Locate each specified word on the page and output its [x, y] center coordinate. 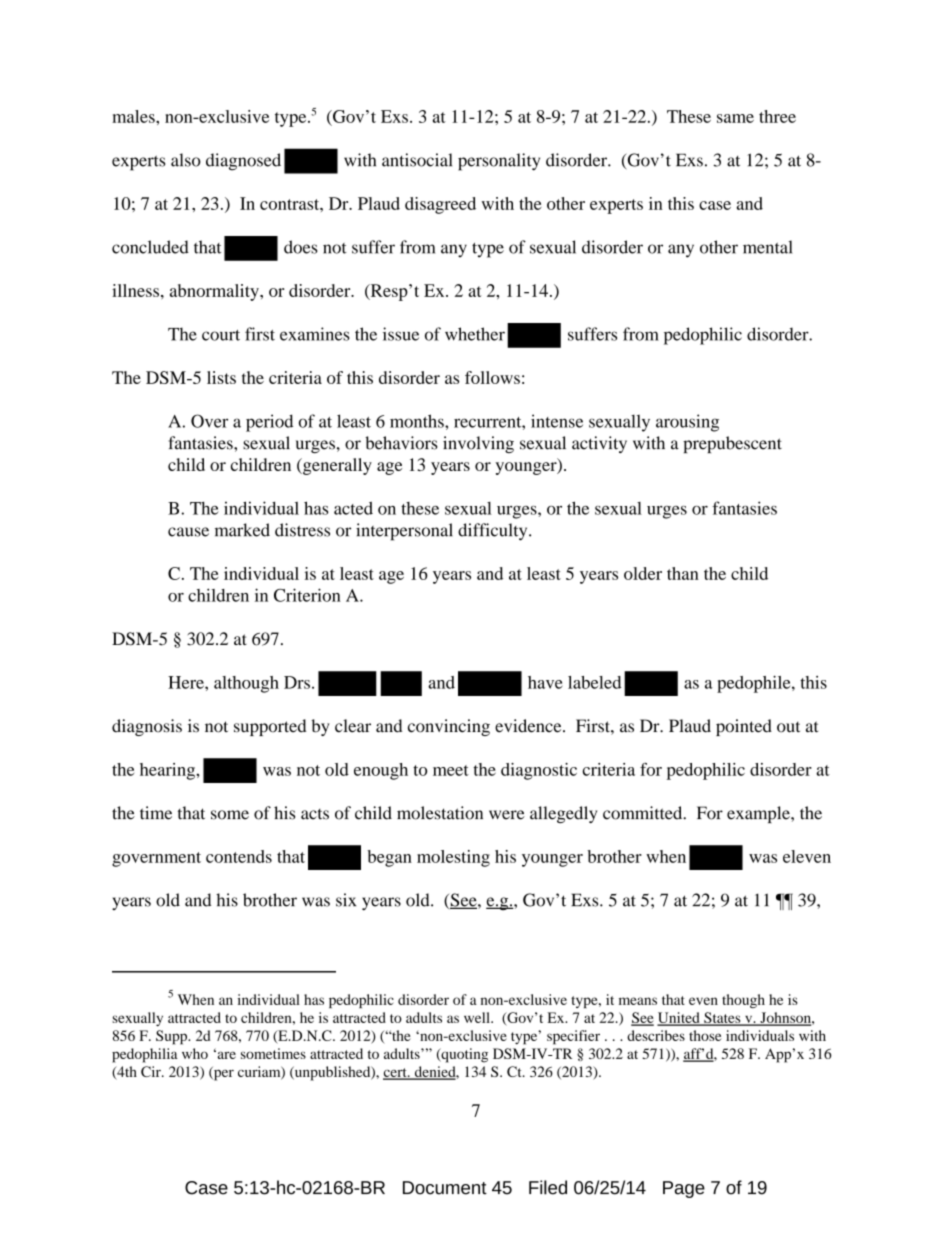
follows [492, 377]
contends [239, 856]
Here [187, 682]
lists [221, 377]
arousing [687, 423]
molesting [453, 858]
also [186, 160]
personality [499, 162]
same [735, 118]
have [545, 682]
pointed [744, 727]
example [759, 814]
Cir [152, 1071]
